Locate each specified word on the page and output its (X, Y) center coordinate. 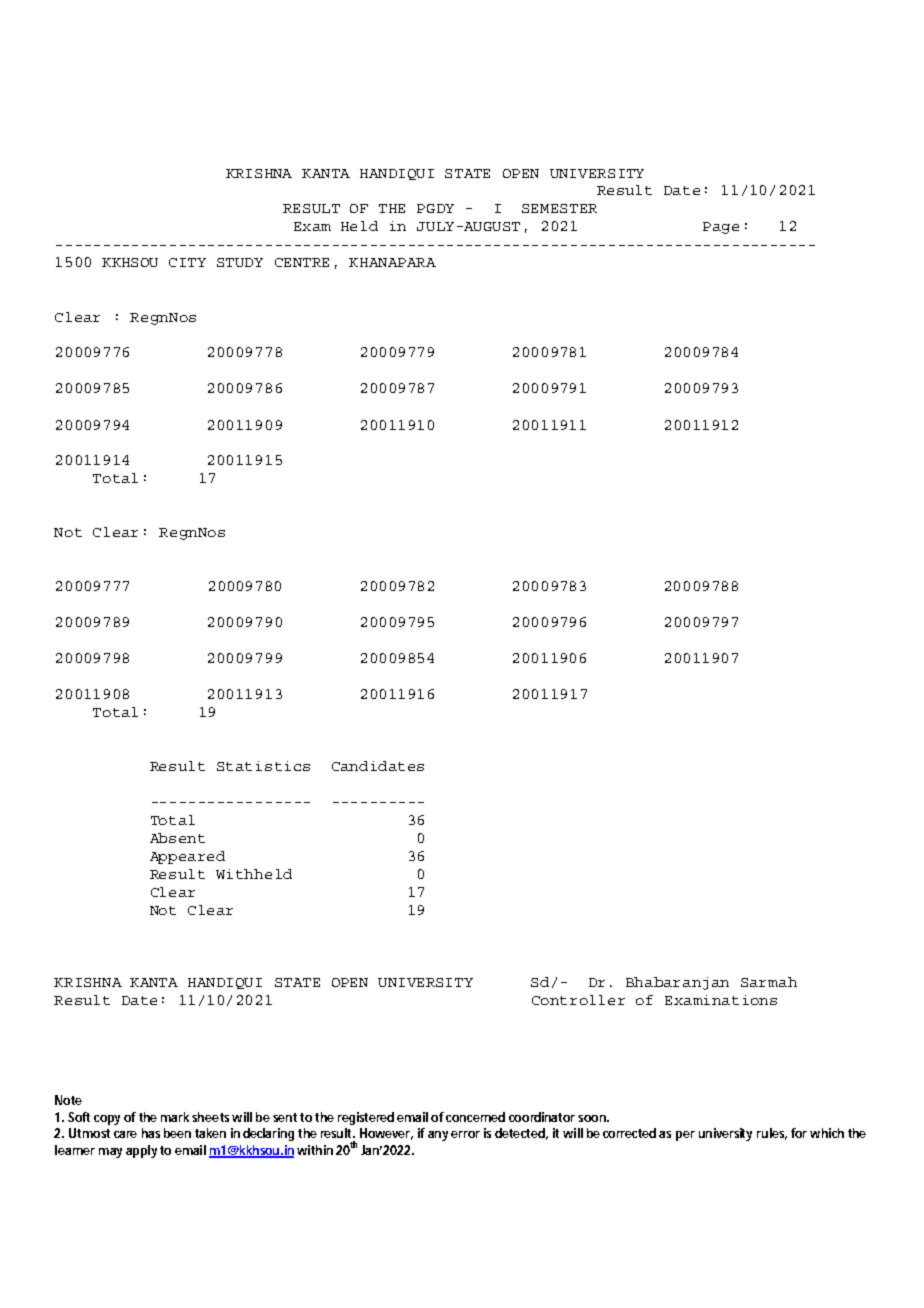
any (438, 1136)
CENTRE (302, 262)
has (151, 1133)
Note (68, 1100)
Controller (578, 1000)
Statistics (263, 766)
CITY (187, 262)
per (685, 1136)
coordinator (542, 1117)
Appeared (187, 857)
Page (721, 228)
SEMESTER (559, 208)
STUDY (240, 262)
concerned (475, 1117)
